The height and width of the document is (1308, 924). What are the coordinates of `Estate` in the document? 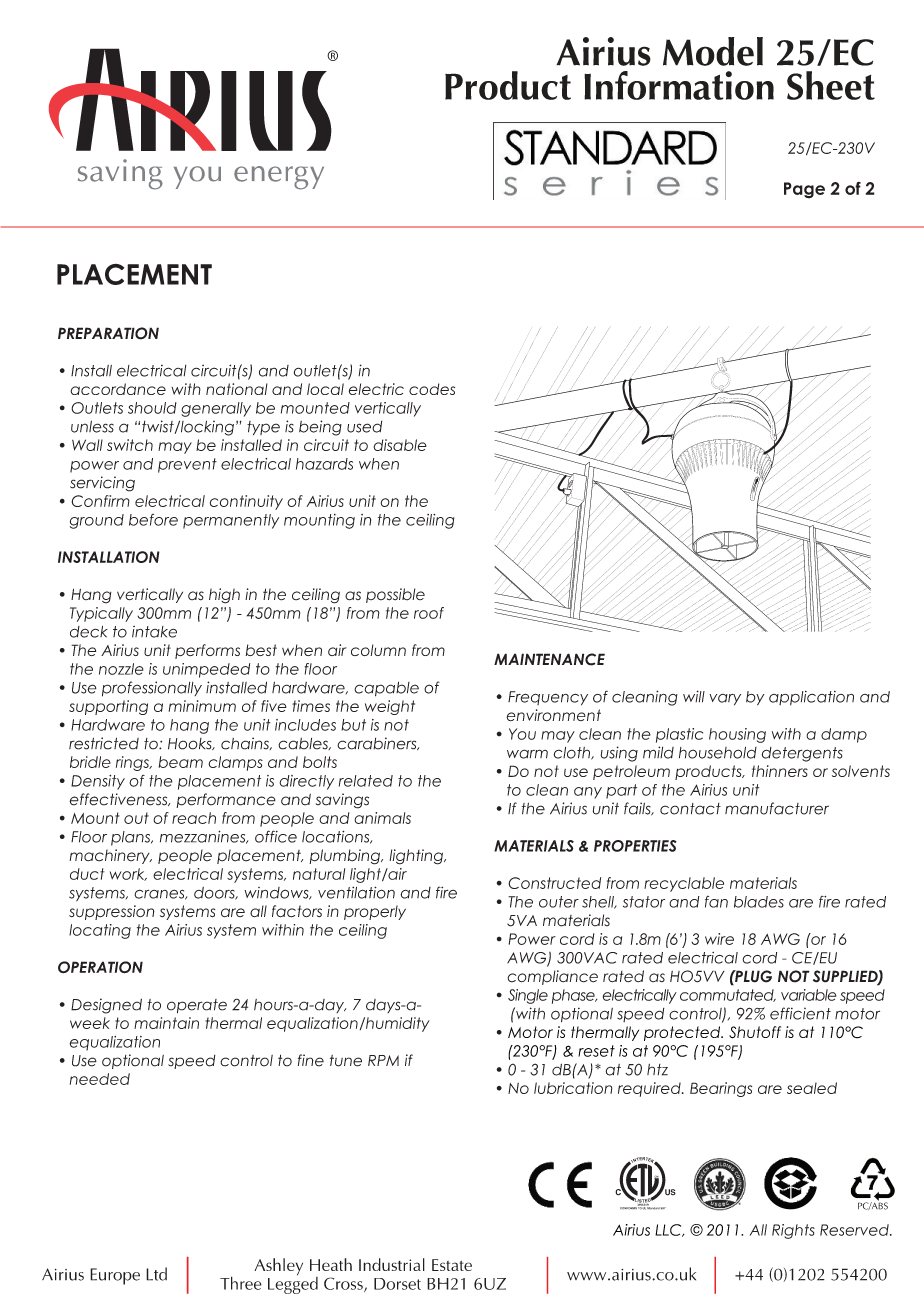 It's located at (452, 1265).
